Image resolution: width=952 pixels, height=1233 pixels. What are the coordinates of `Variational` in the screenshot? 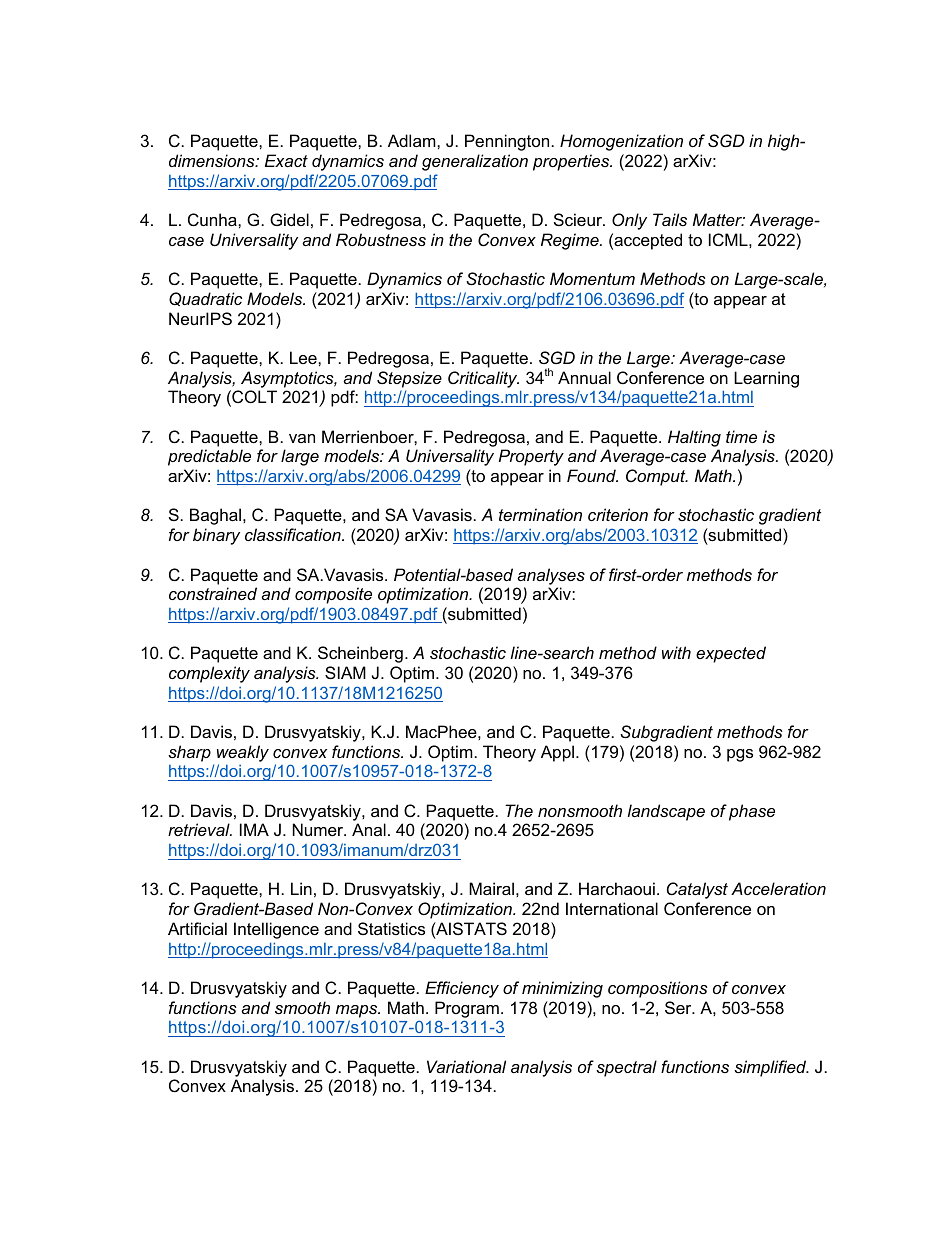 It's located at (466, 1066).
